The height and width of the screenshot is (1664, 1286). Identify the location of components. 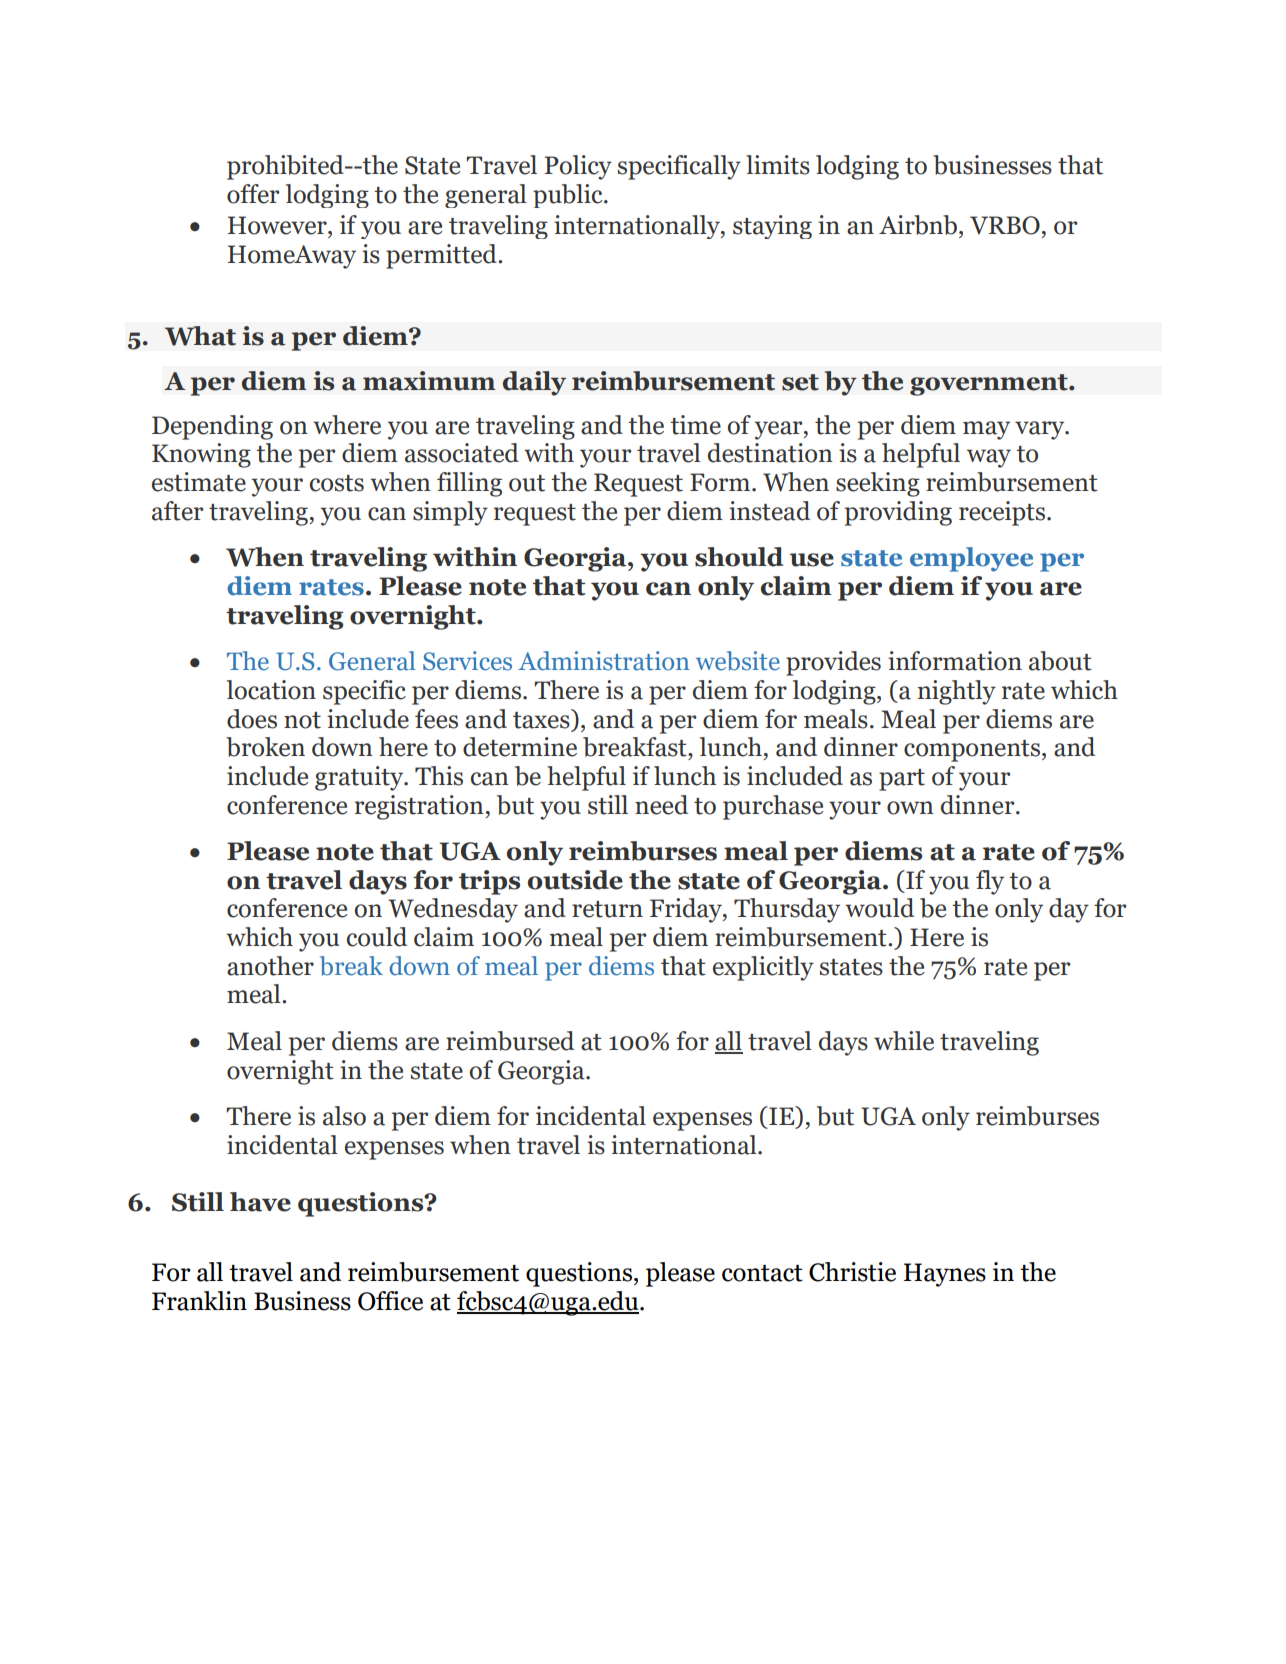
(972, 751).
